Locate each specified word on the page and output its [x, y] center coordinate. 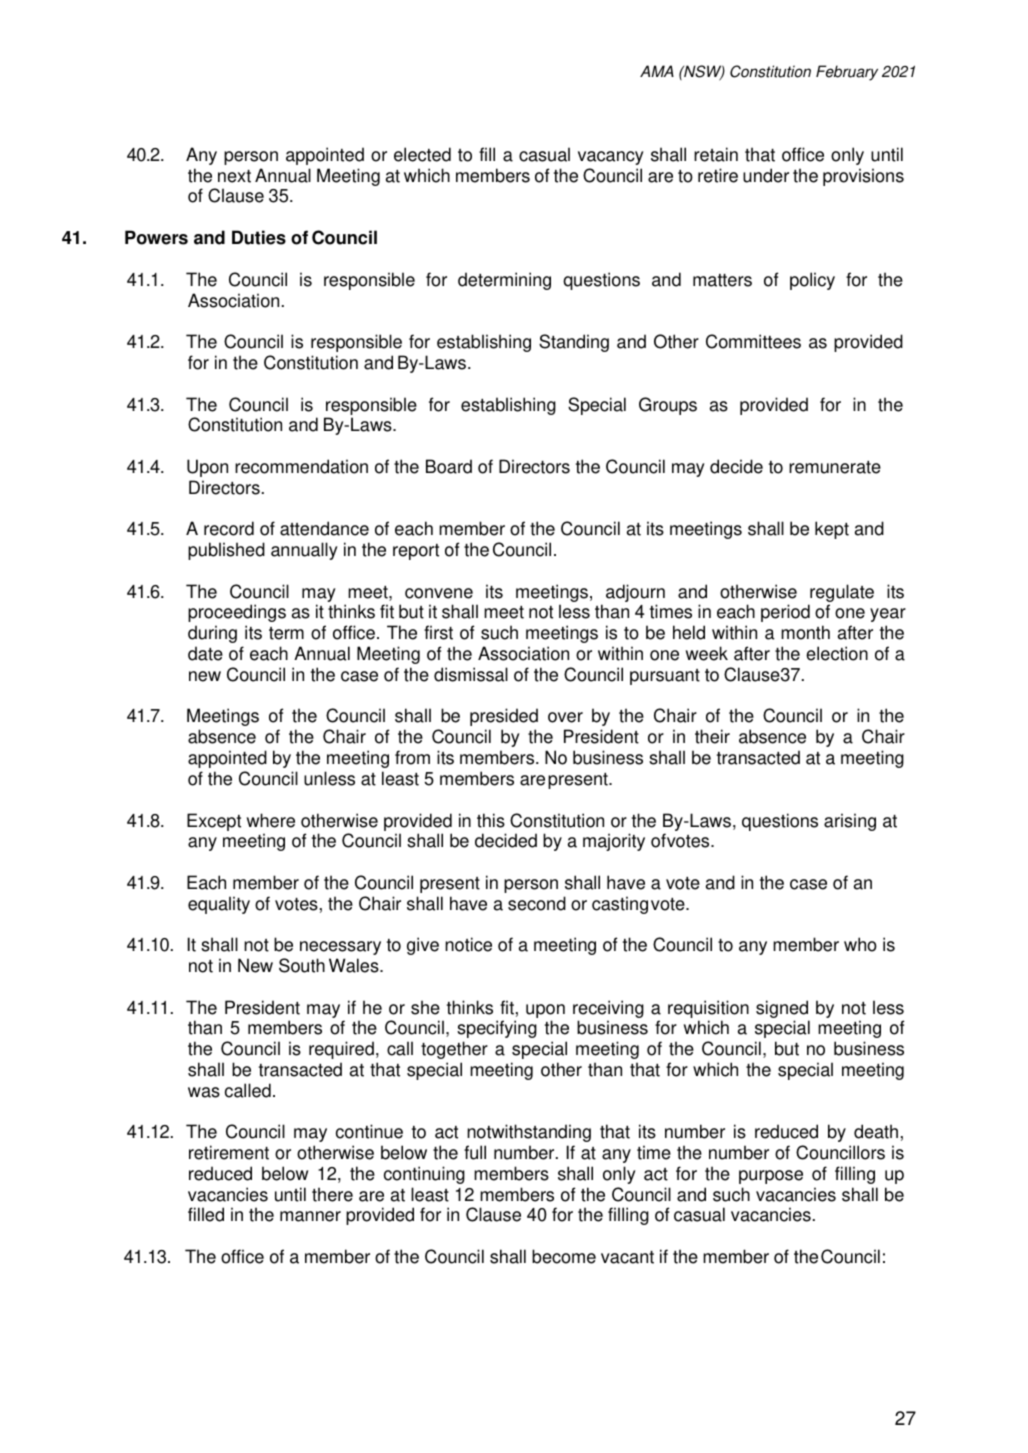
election [837, 653]
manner [310, 1216]
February [847, 73]
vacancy [611, 158]
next [234, 176]
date [205, 653]
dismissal [471, 674]
